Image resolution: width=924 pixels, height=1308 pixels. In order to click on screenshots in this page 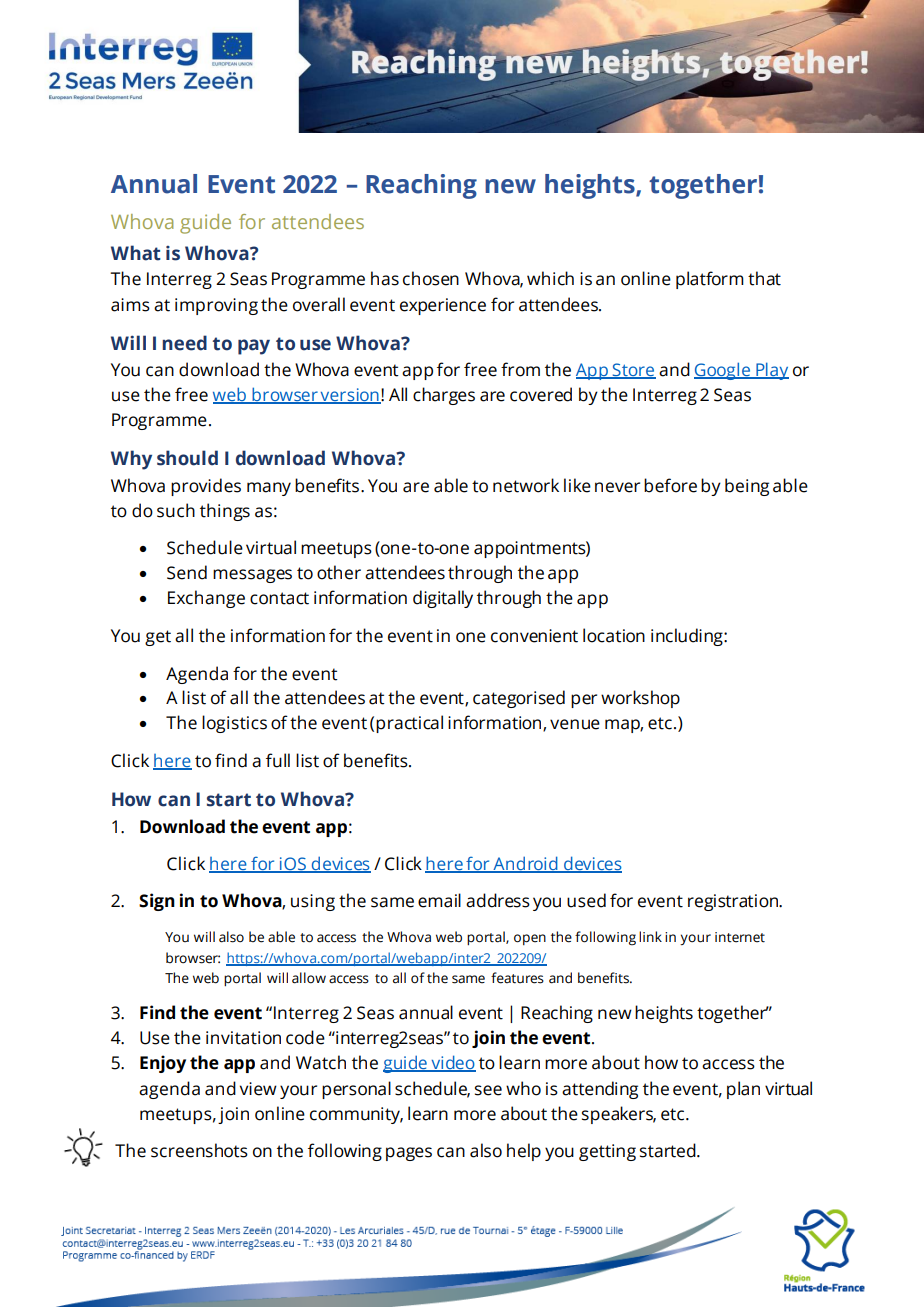, I will do `click(199, 1150)`.
